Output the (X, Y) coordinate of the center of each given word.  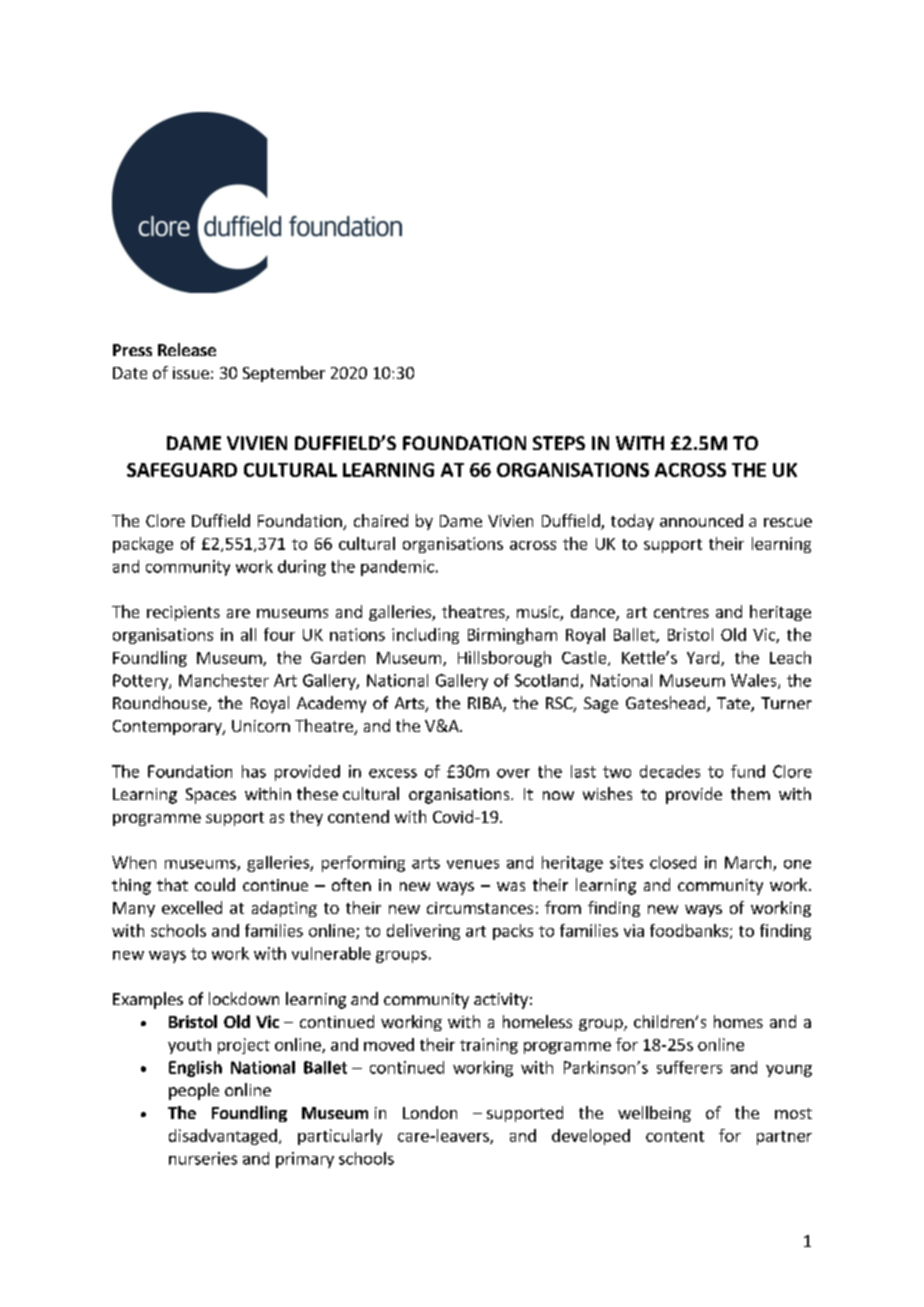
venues (473, 864)
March (749, 863)
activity (501, 1001)
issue (191, 373)
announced (701, 520)
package (143, 545)
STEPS (559, 443)
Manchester (224, 680)
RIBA (486, 704)
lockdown (244, 998)
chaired (381, 520)
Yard (704, 658)
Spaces (211, 796)
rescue (788, 522)
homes (738, 1021)
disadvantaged (223, 1137)
